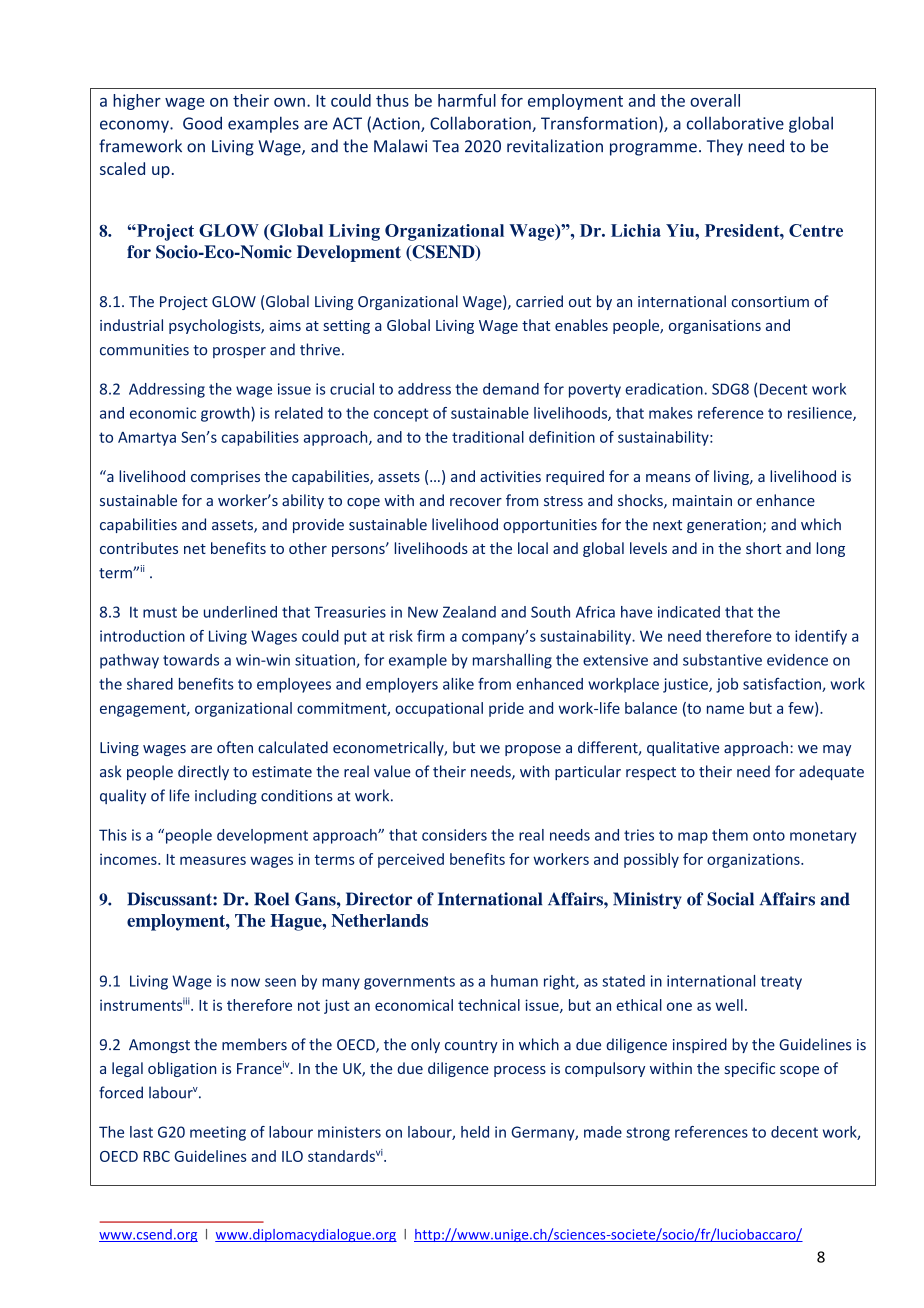 This page has width=924, height=1308. I want to click on specific, so click(750, 1069).
